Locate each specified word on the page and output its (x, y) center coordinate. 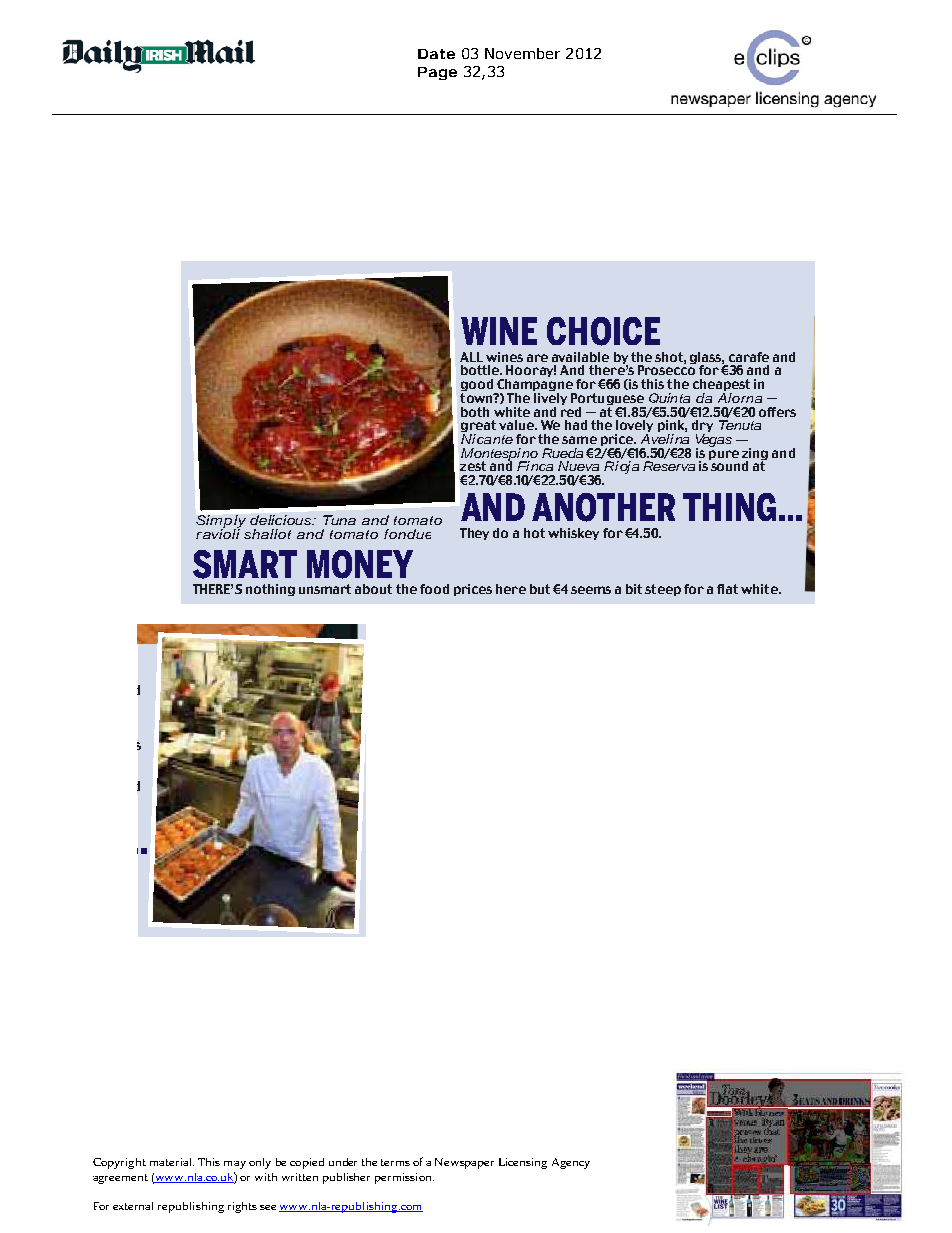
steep (663, 590)
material (172, 1162)
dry (702, 427)
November (522, 53)
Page (437, 73)
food (434, 589)
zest (473, 466)
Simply (221, 522)
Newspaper (464, 1163)
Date (436, 54)
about (373, 589)
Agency (571, 1163)
